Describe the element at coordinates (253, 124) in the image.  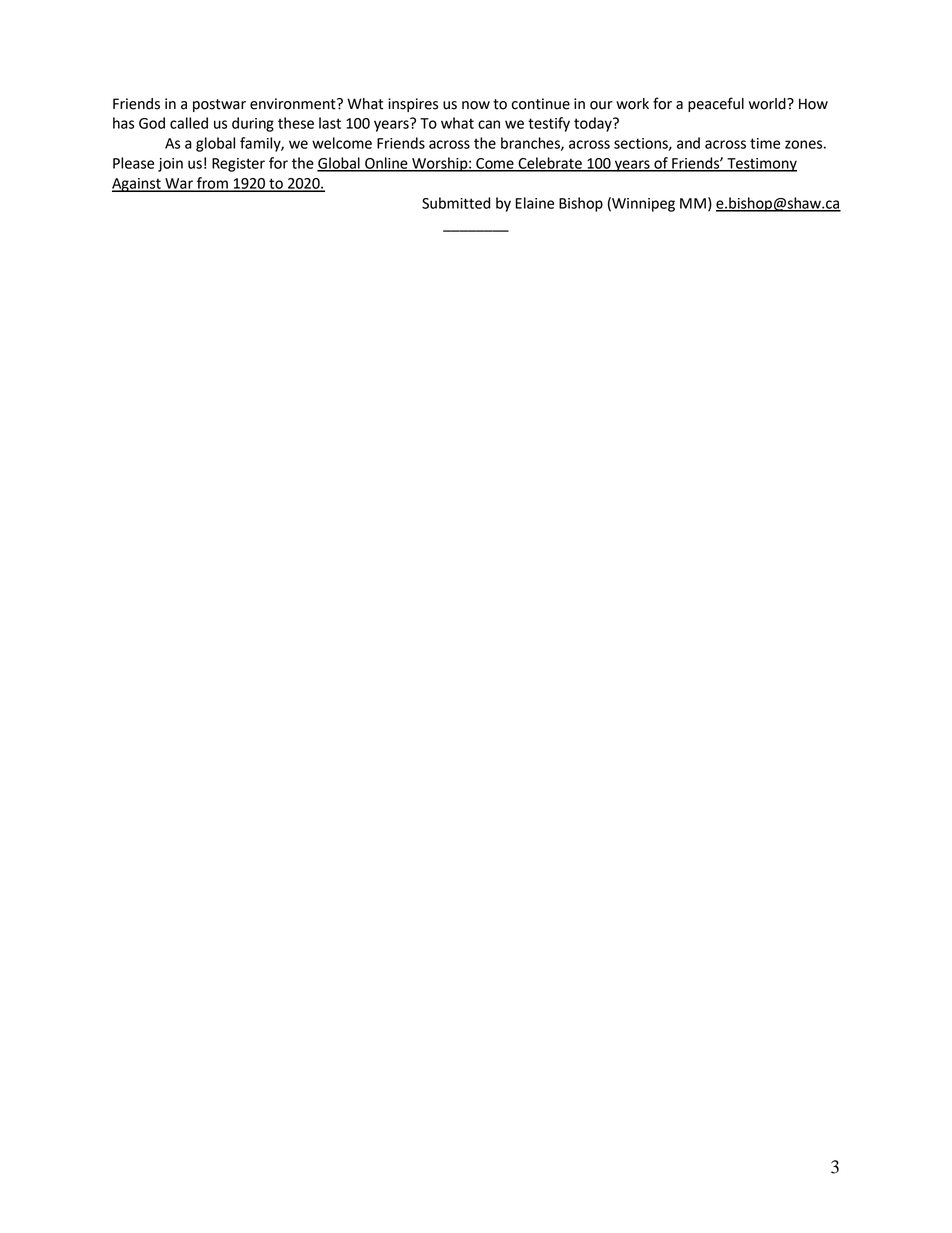
I see `during` at that location.
